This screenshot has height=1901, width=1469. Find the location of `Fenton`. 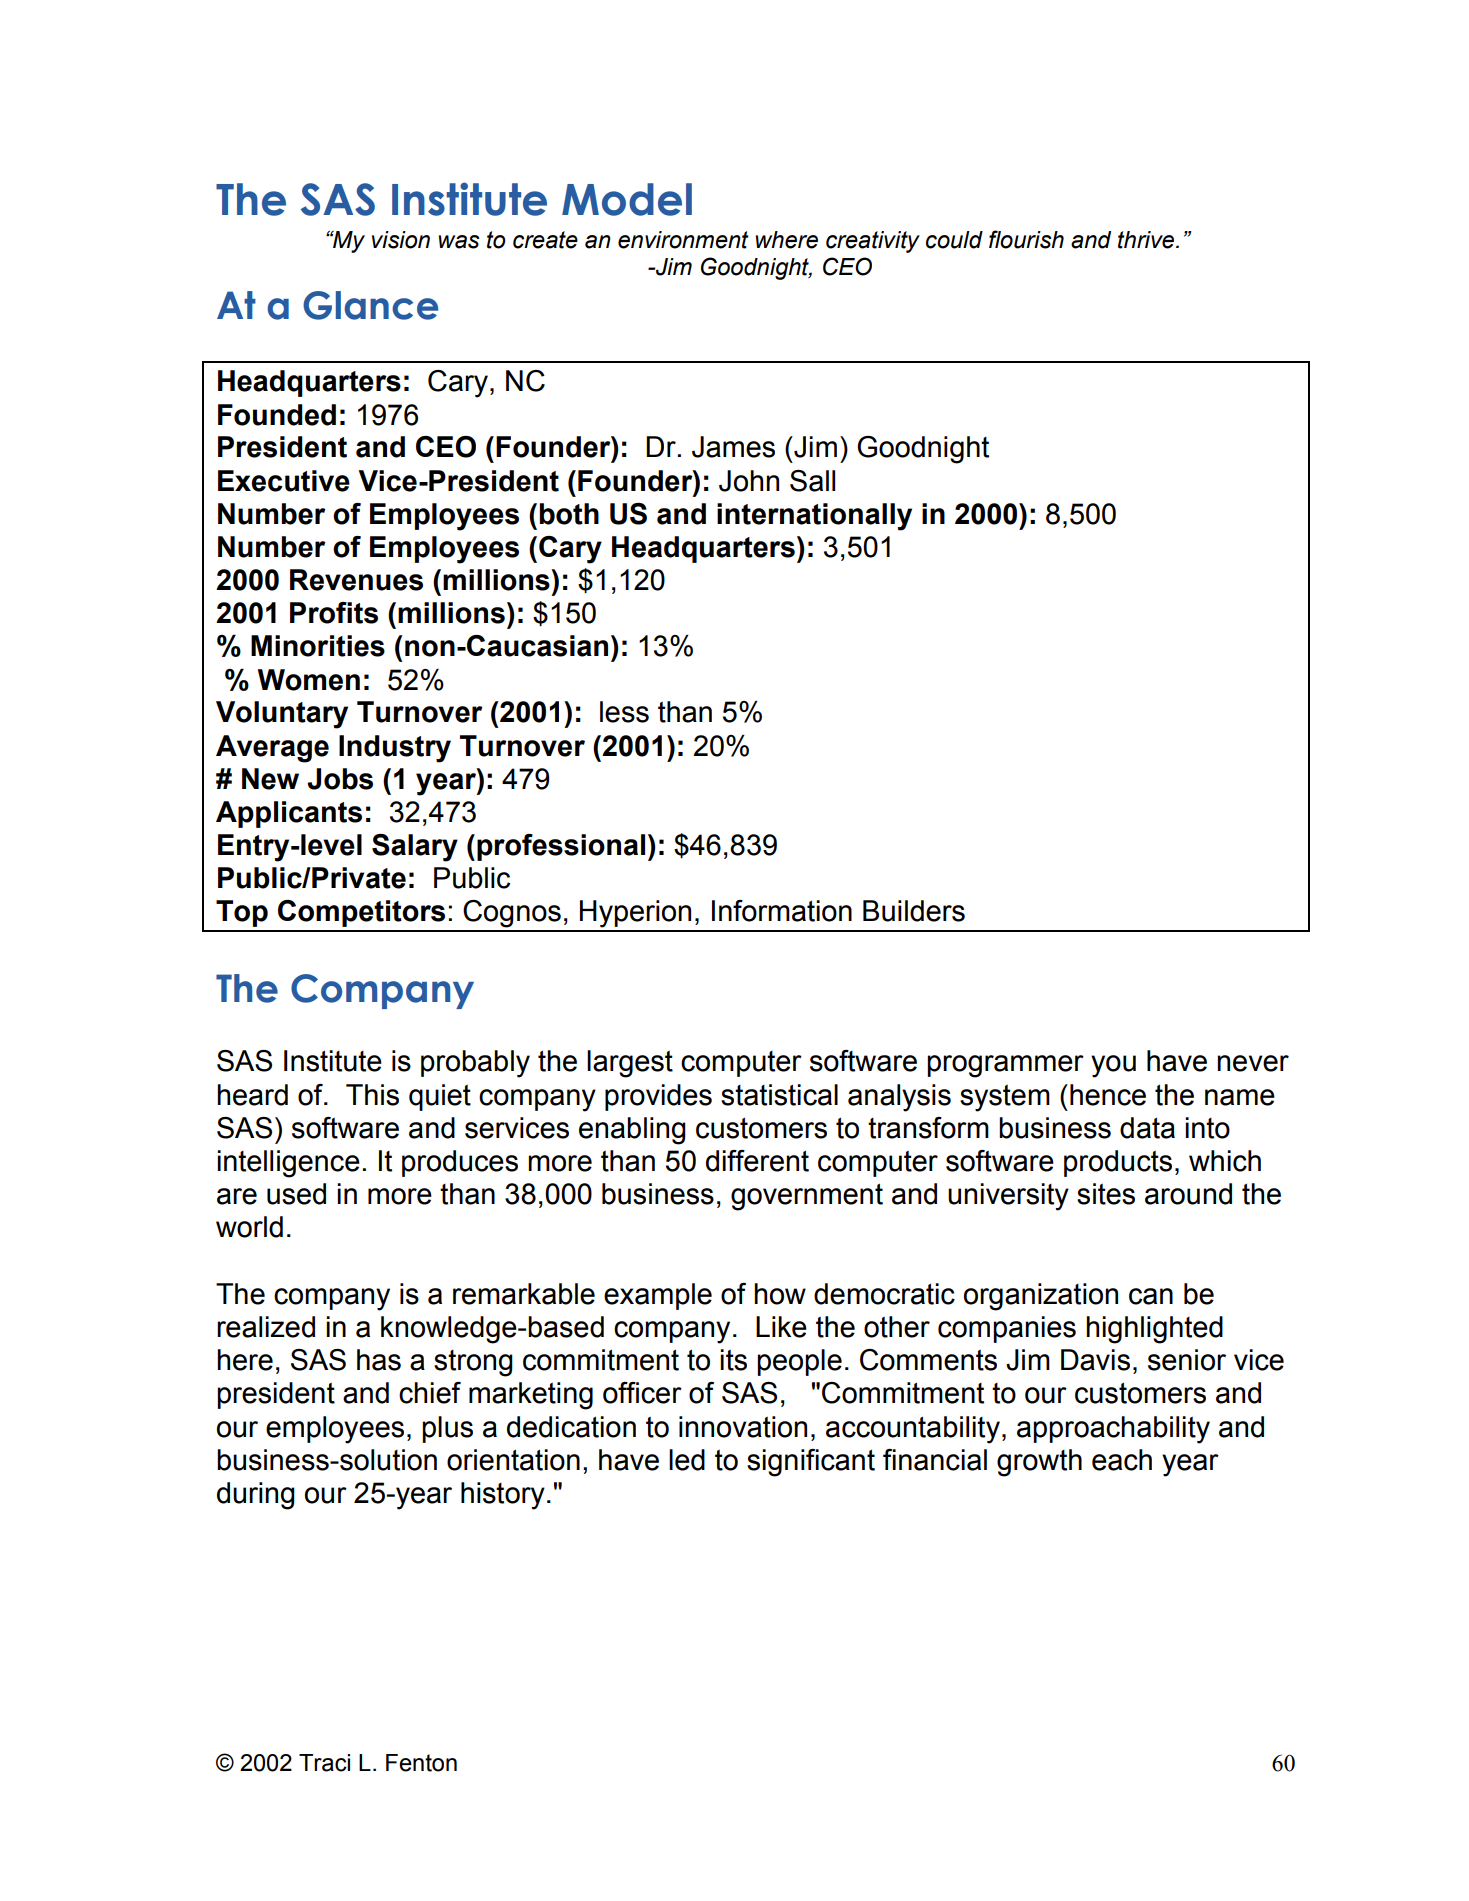

Fenton is located at coordinates (421, 1763).
